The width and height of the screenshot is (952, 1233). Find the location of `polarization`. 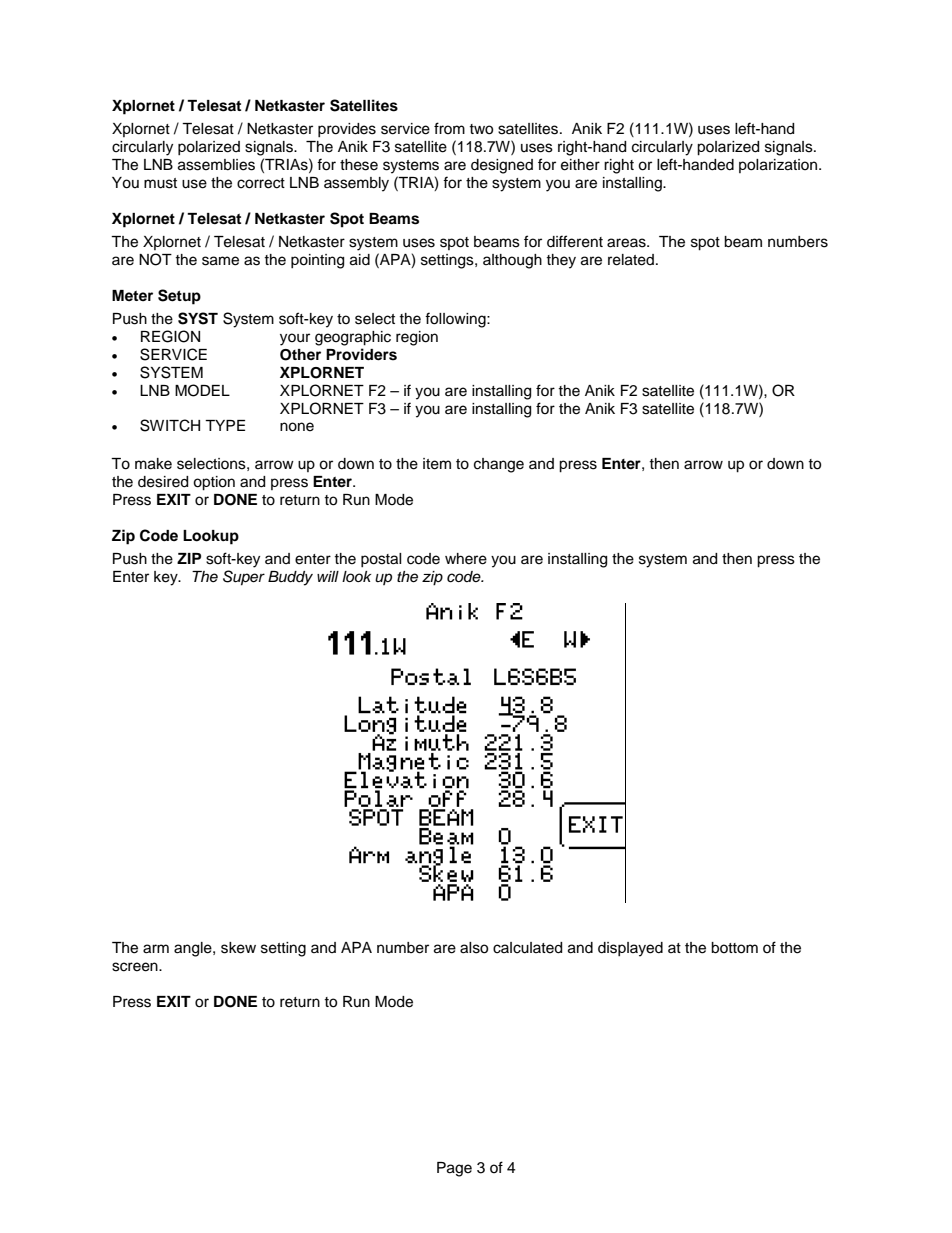

polarization is located at coordinates (779, 166).
